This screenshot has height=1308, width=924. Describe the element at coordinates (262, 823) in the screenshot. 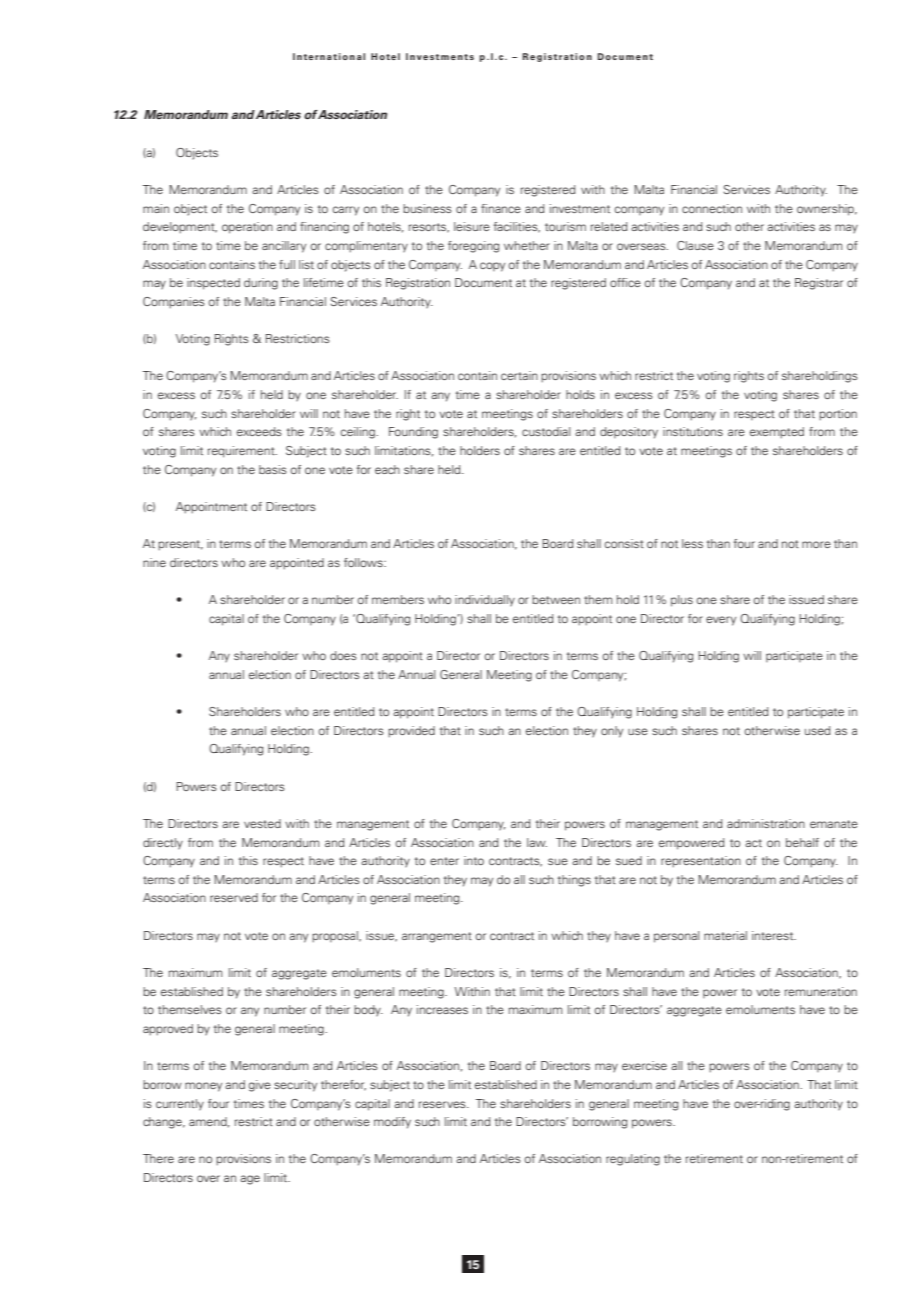

I see `VESTED` at that location.
